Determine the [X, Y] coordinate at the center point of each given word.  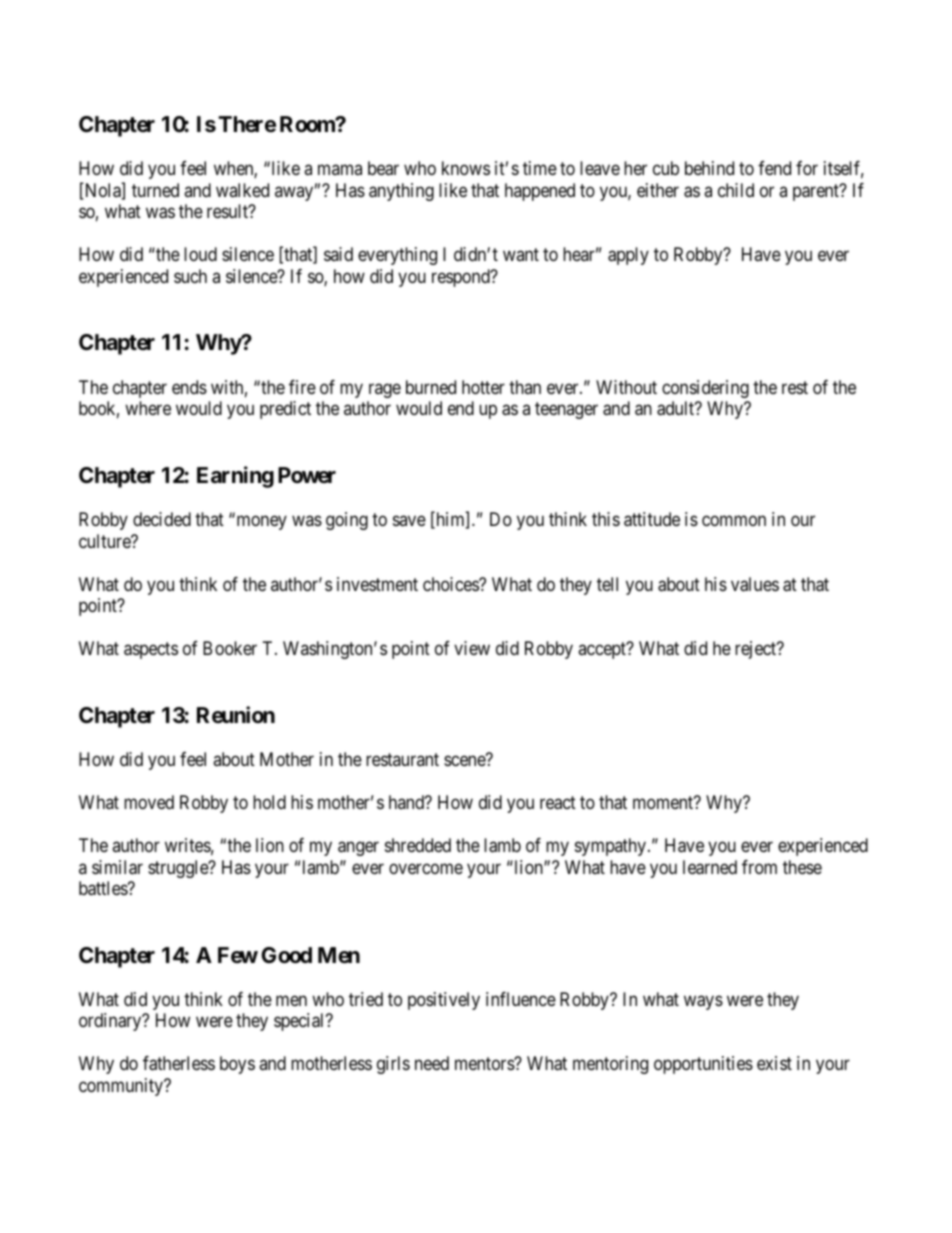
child [736, 190]
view [472, 648]
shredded [418, 845]
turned [155, 190]
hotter [483, 387]
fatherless [179, 1063]
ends [189, 387]
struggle [179, 869]
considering [705, 389]
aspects [151, 650]
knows [466, 168]
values [755, 584]
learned [710, 867]
